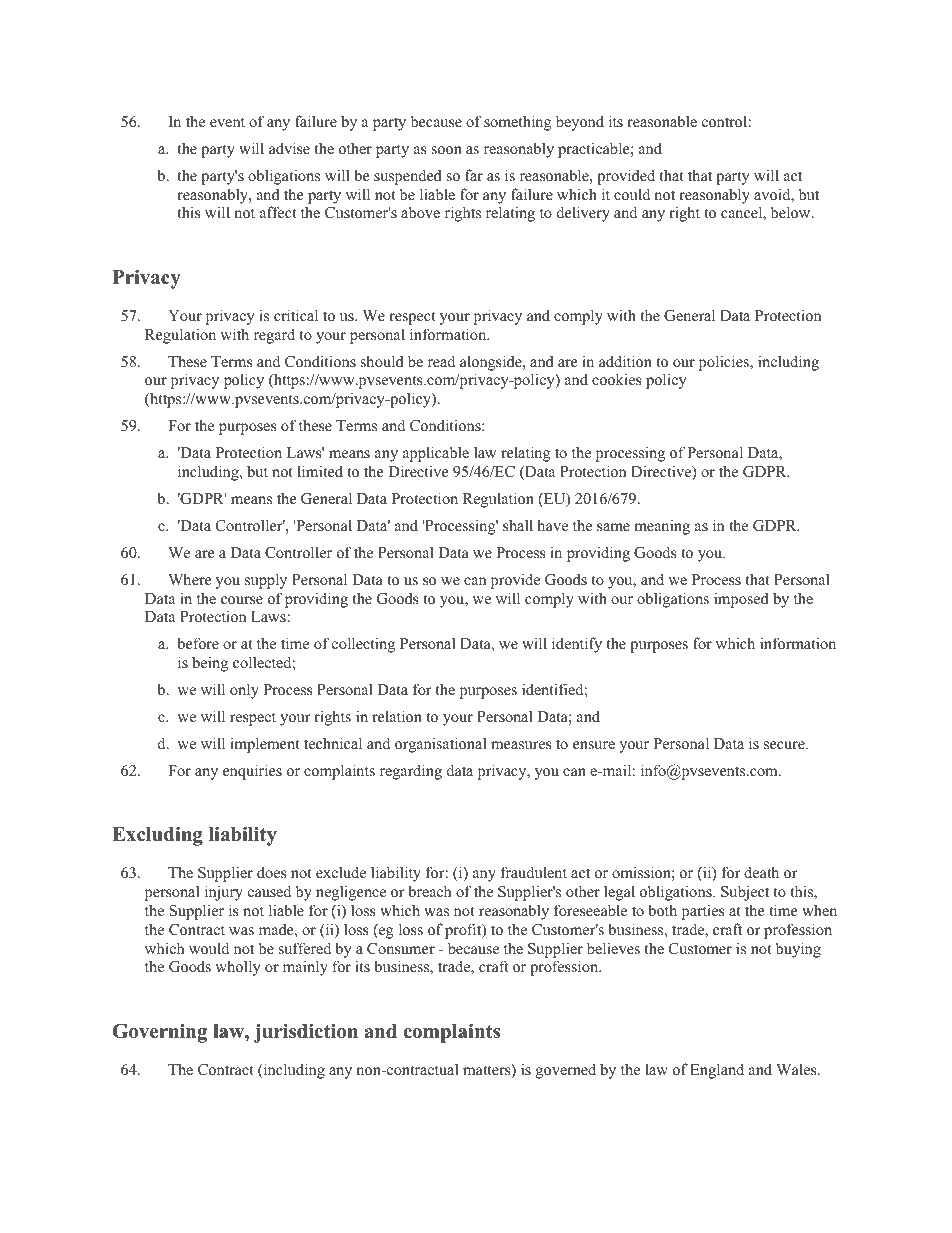 The image size is (952, 1233). What do you see at coordinates (792, 212) in the screenshot?
I see `below` at bounding box center [792, 212].
